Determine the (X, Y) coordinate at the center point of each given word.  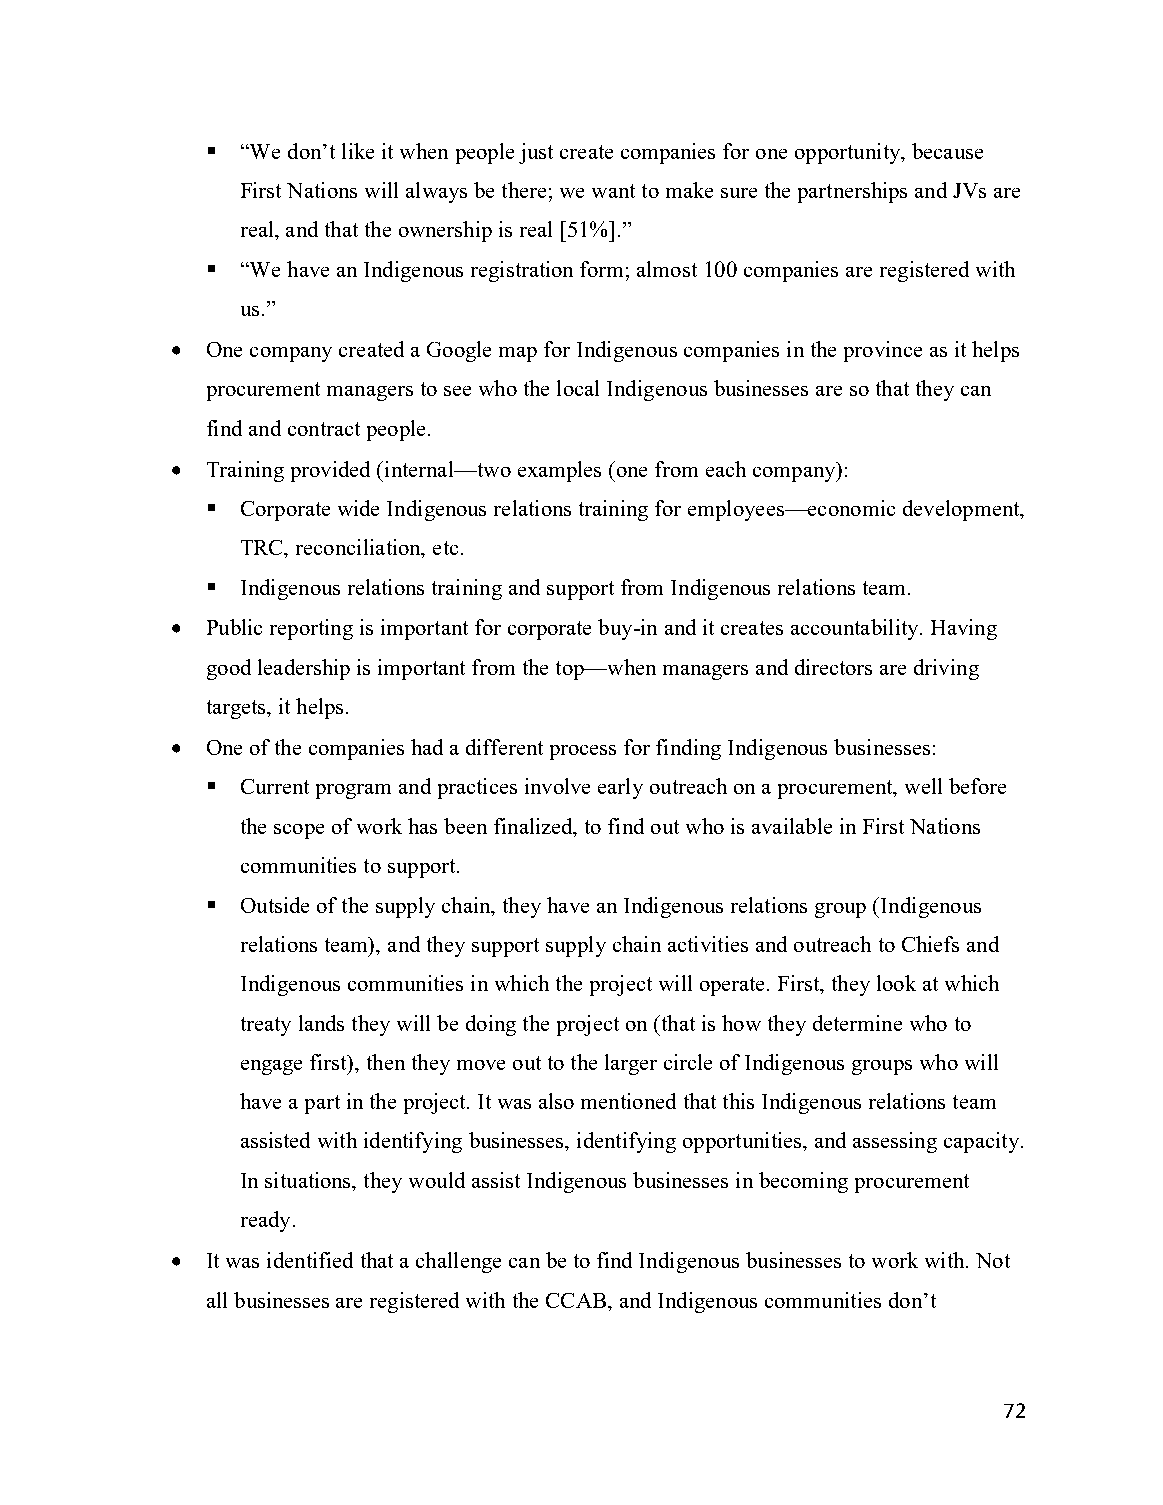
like (358, 151)
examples (559, 471)
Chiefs (930, 944)
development (962, 510)
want (613, 191)
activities (708, 944)
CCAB (576, 1300)
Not (993, 1260)
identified (310, 1260)
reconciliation (359, 548)
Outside (275, 905)
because (947, 151)
